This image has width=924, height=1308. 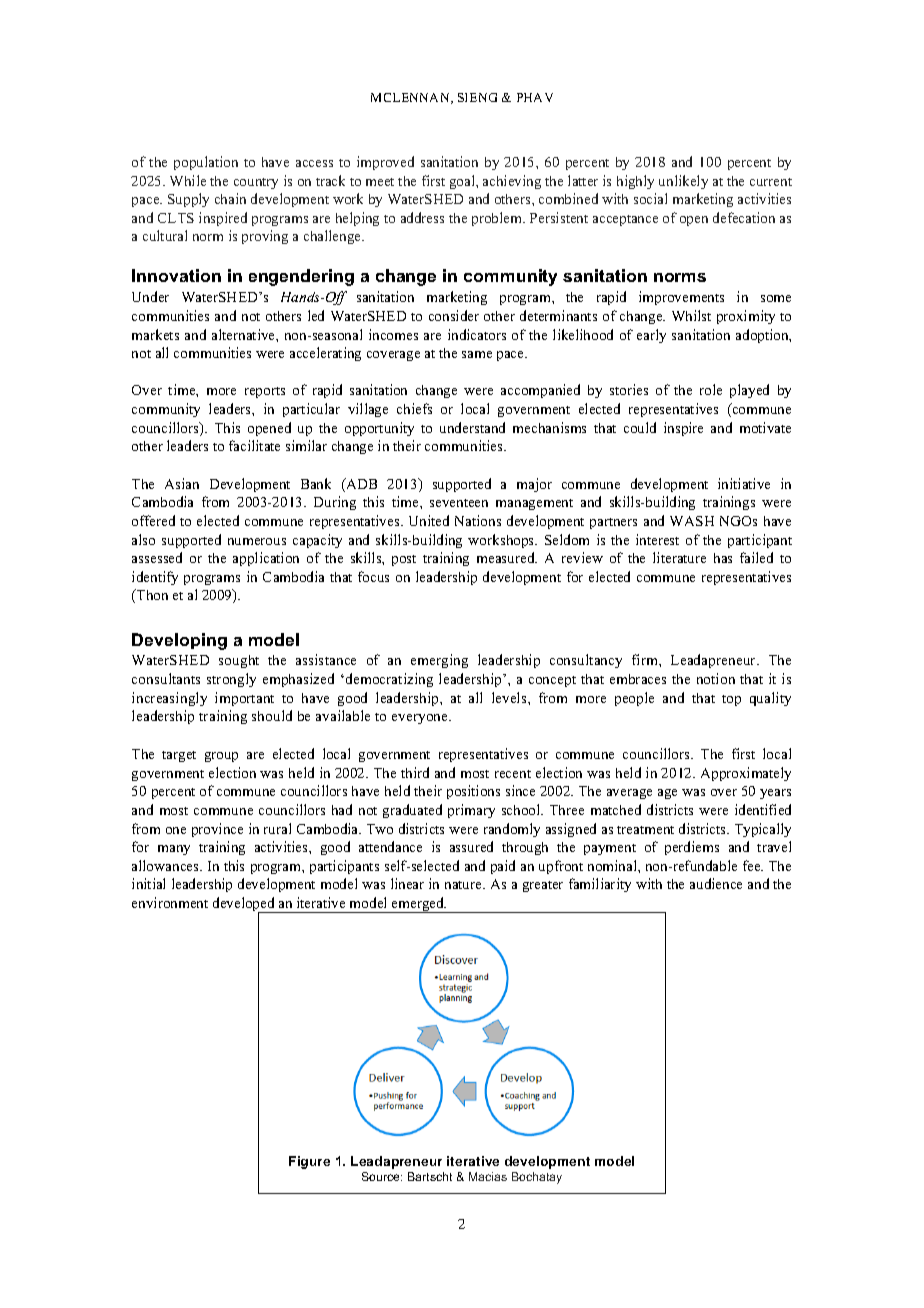 I want to click on Macias, so click(x=488, y=1176).
